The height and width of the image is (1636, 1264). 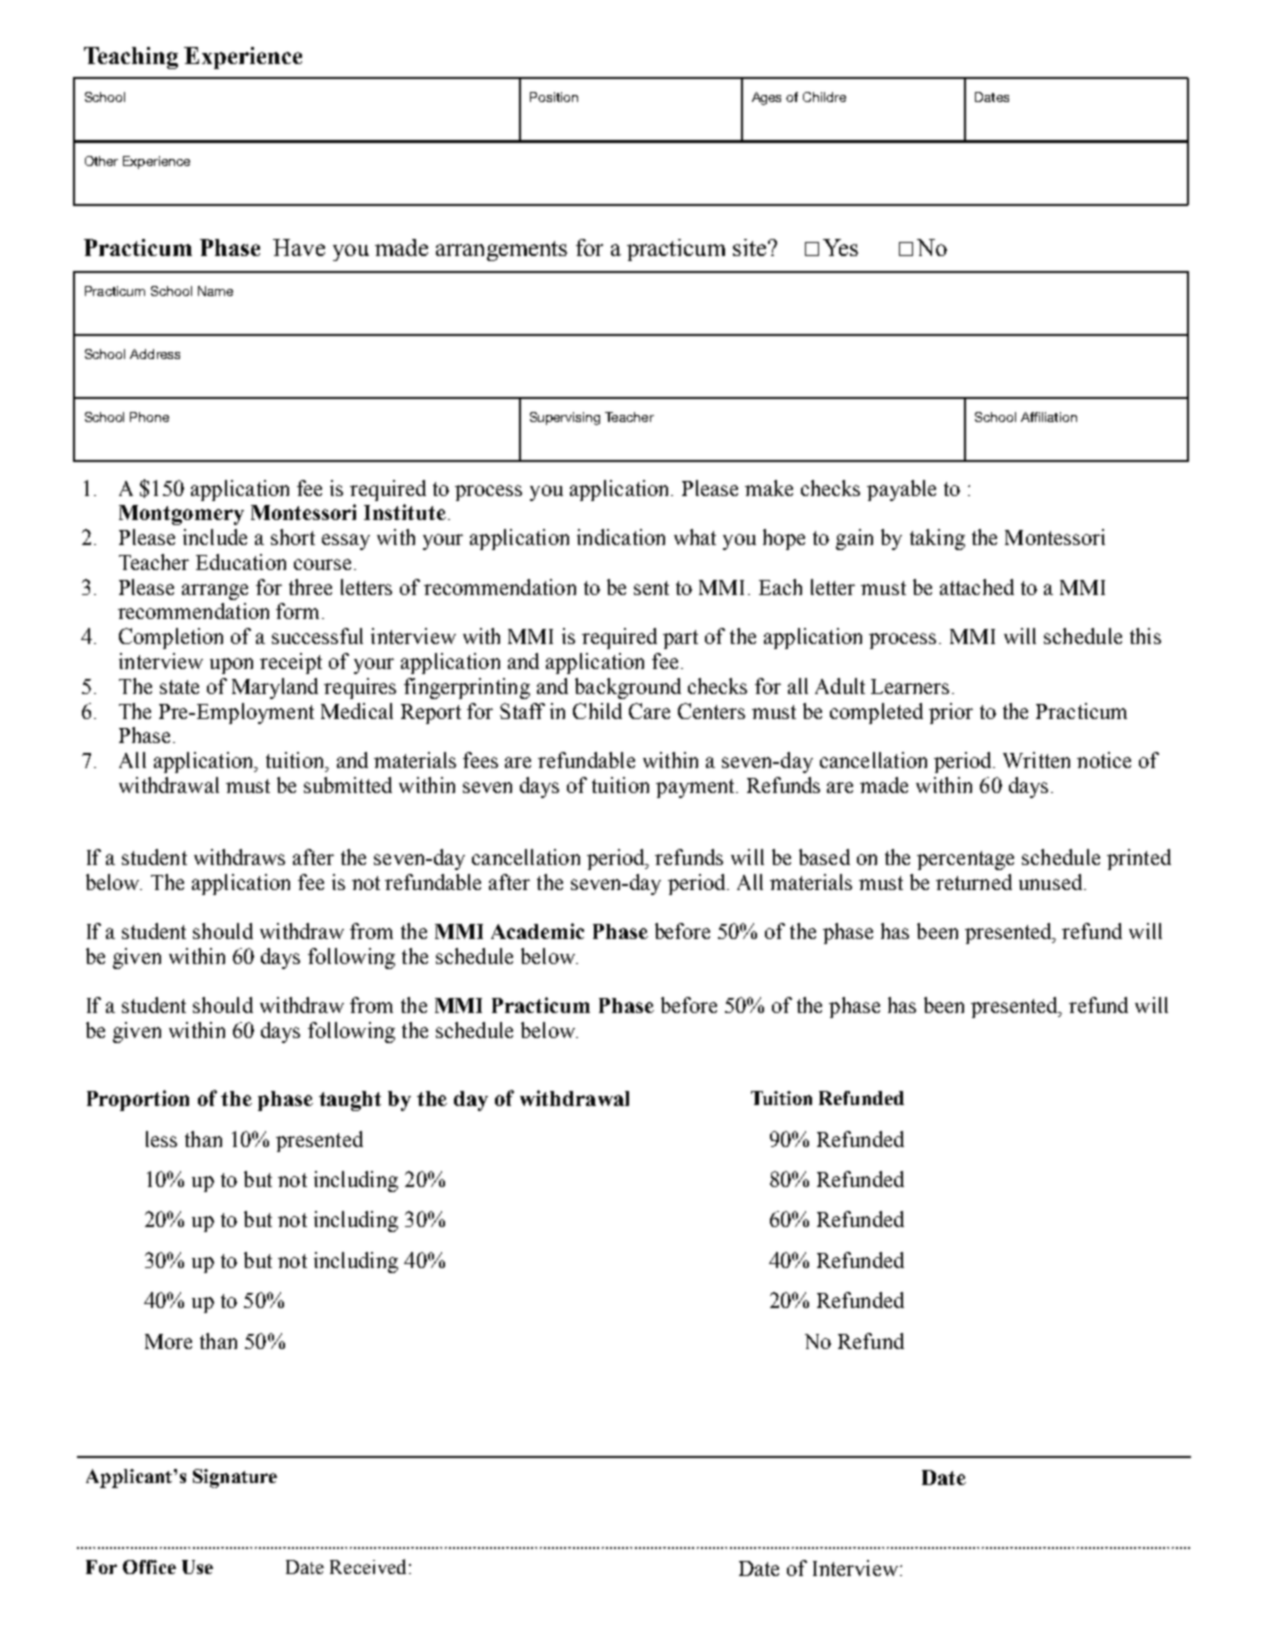 I want to click on percentage, so click(x=965, y=860).
